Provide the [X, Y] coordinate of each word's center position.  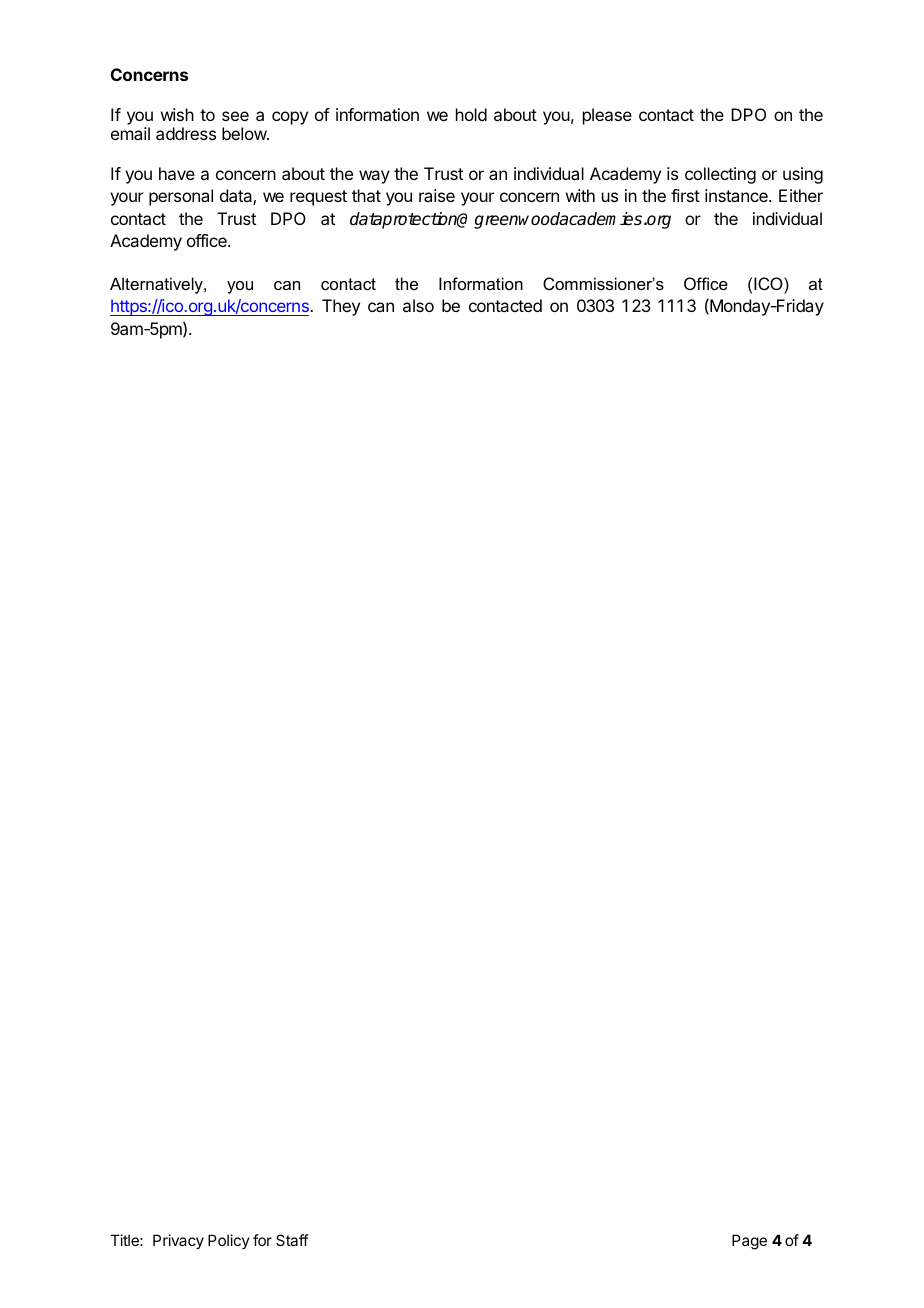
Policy [229, 1241]
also [418, 305]
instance [737, 195]
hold [471, 114]
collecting [720, 175]
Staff [292, 1240]
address [186, 133]
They [341, 307]
